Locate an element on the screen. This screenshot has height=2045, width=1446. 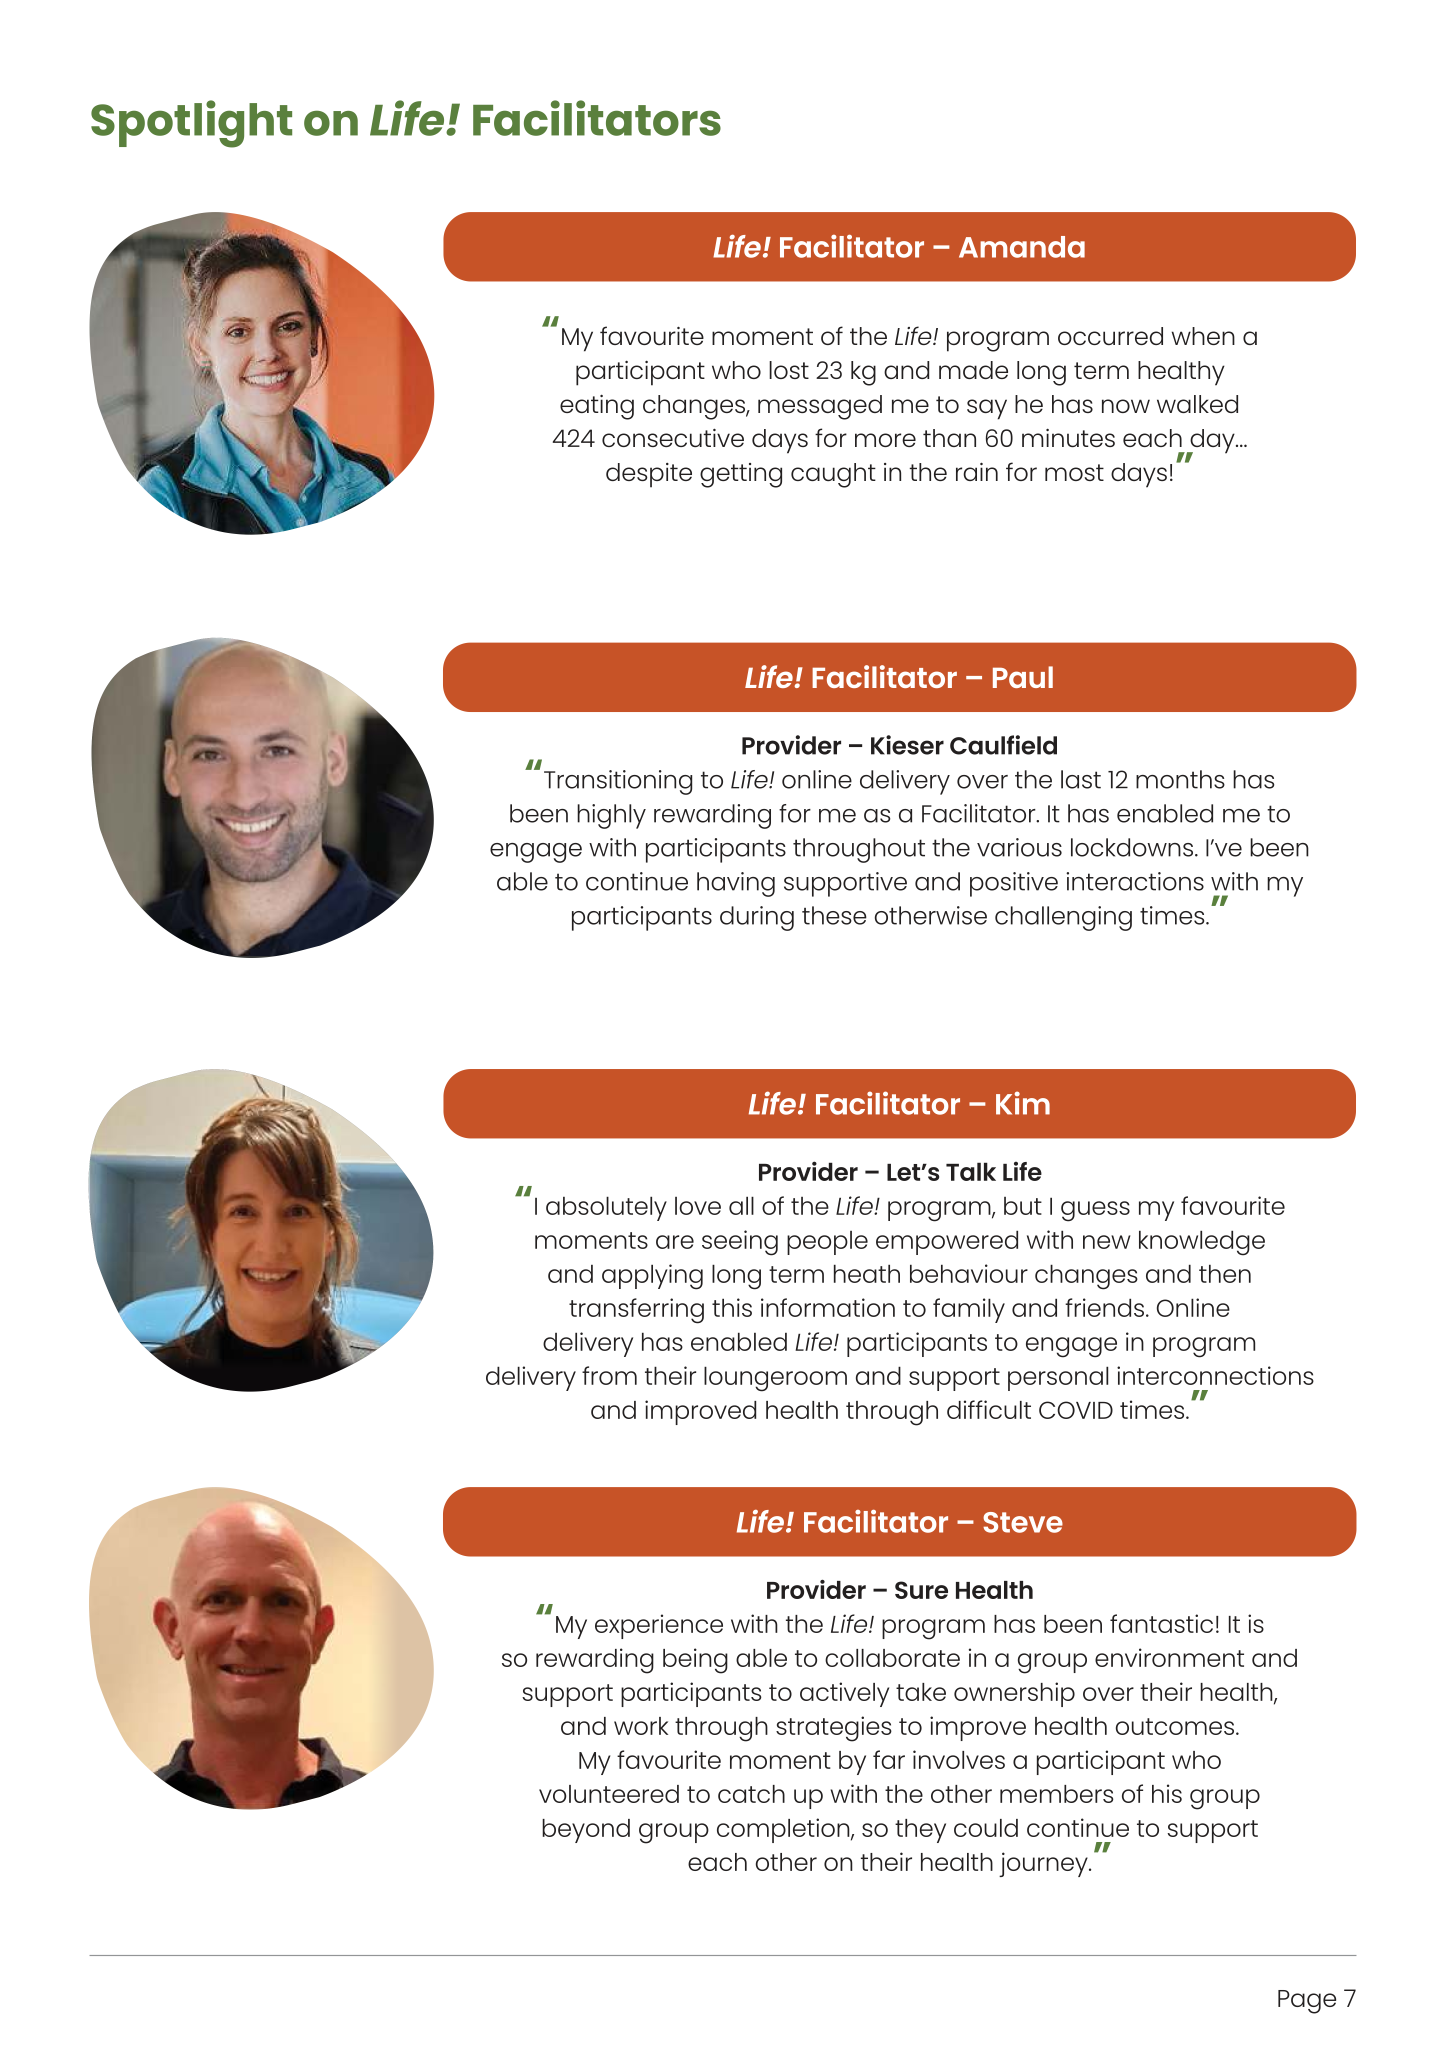
Spotlight is located at coordinates (191, 124).
